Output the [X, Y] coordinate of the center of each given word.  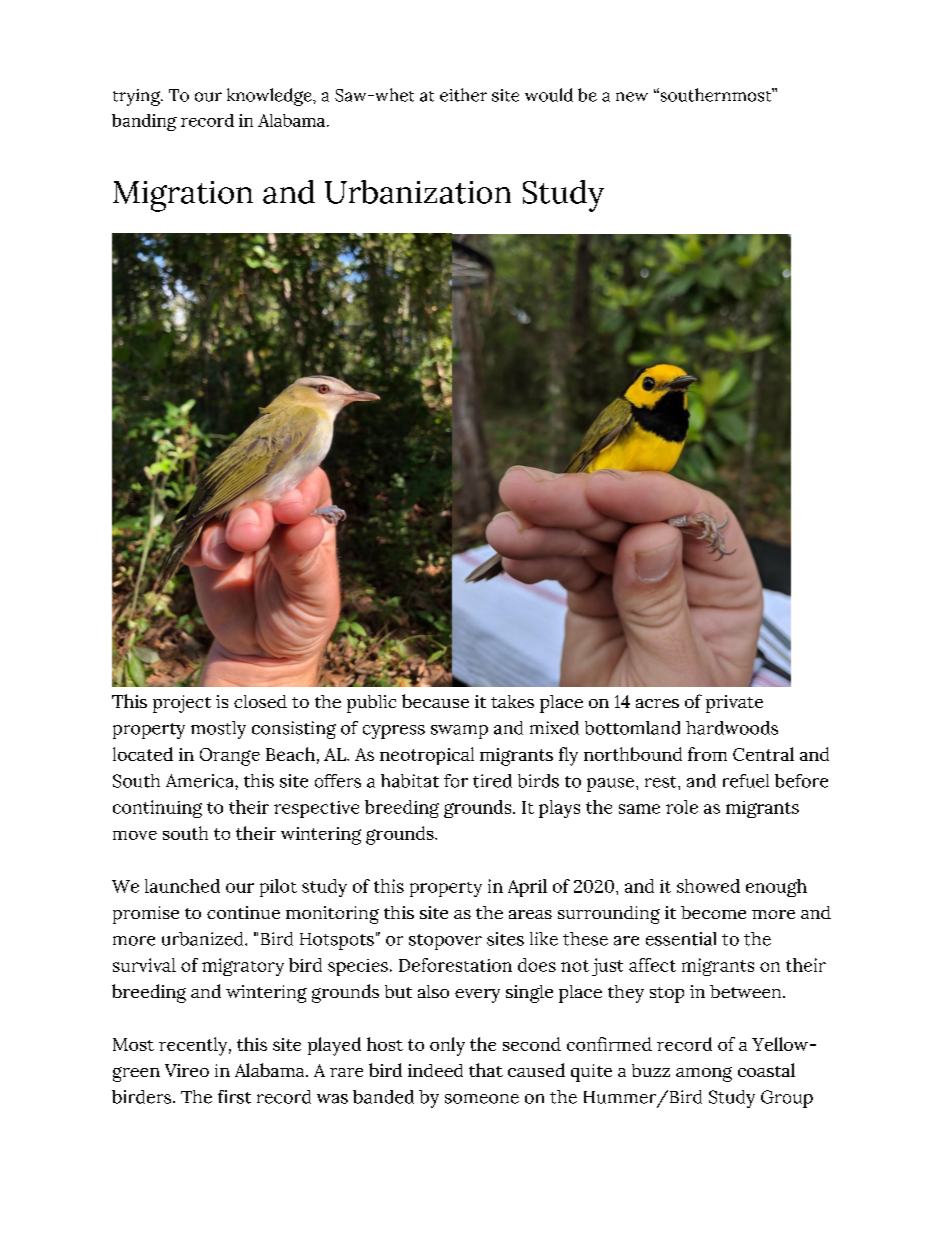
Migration [183, 196]
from [707, 754]
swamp [459, 732]
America [201, 781]
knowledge [270, 97]
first [234, 1097]
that [486, 1070]
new [632, 97]
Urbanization [418, 192]
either [463, 95]
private [734, 704]
